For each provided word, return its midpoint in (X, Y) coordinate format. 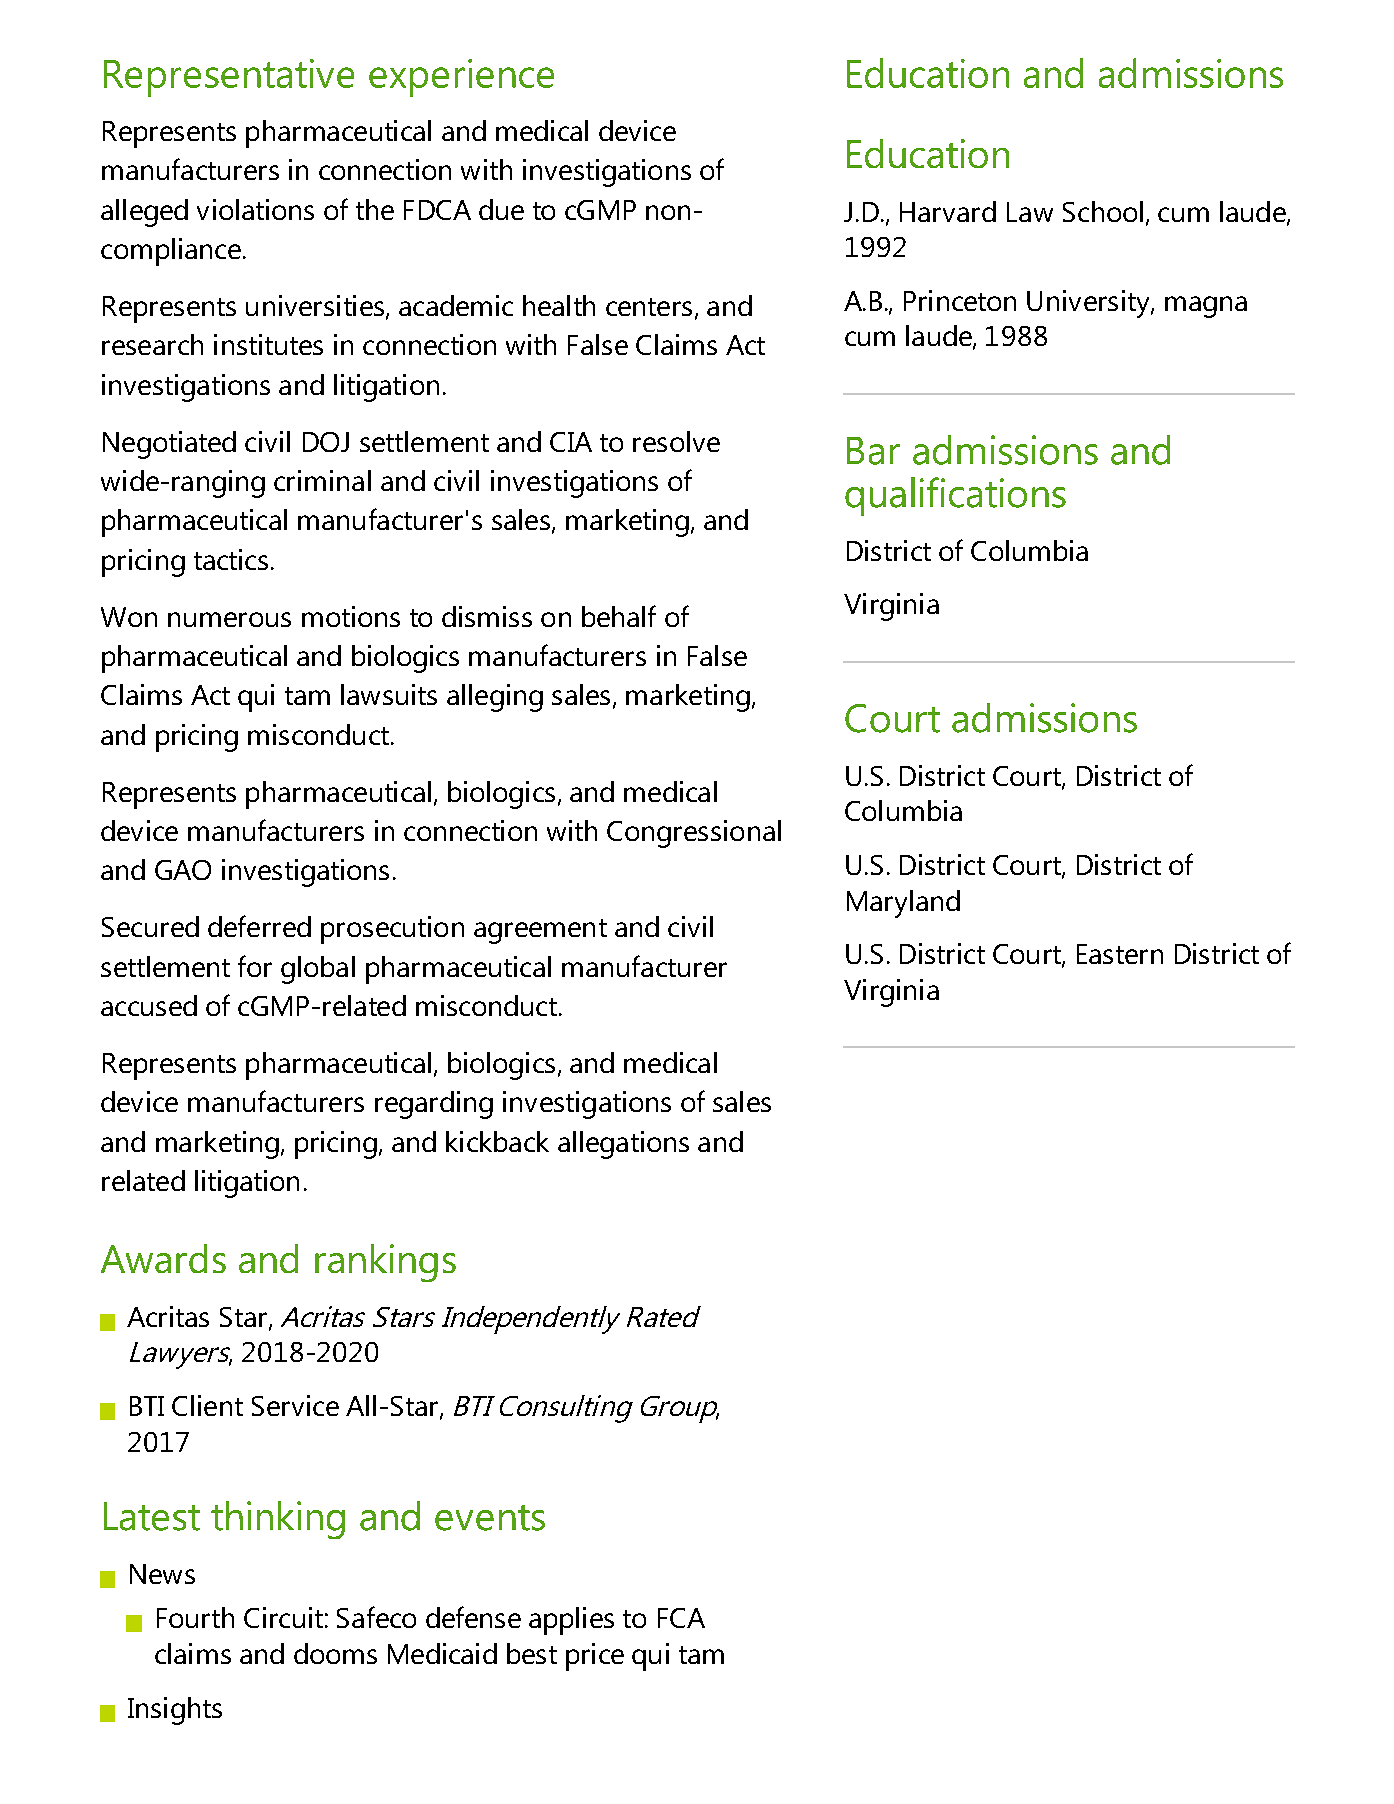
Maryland (903, 904)
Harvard (948, 211)
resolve (676, 441)
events (490, 1518)
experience (461, 78)
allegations (623, 1145)
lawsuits (389, 694)
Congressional (694, 834)
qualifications (955, 496)
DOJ (326, 442)
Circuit (283, 1617)
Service (295, 1405)
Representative (229, 78)
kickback (497, 1141)
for (255, 966)
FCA (681, 1618)
